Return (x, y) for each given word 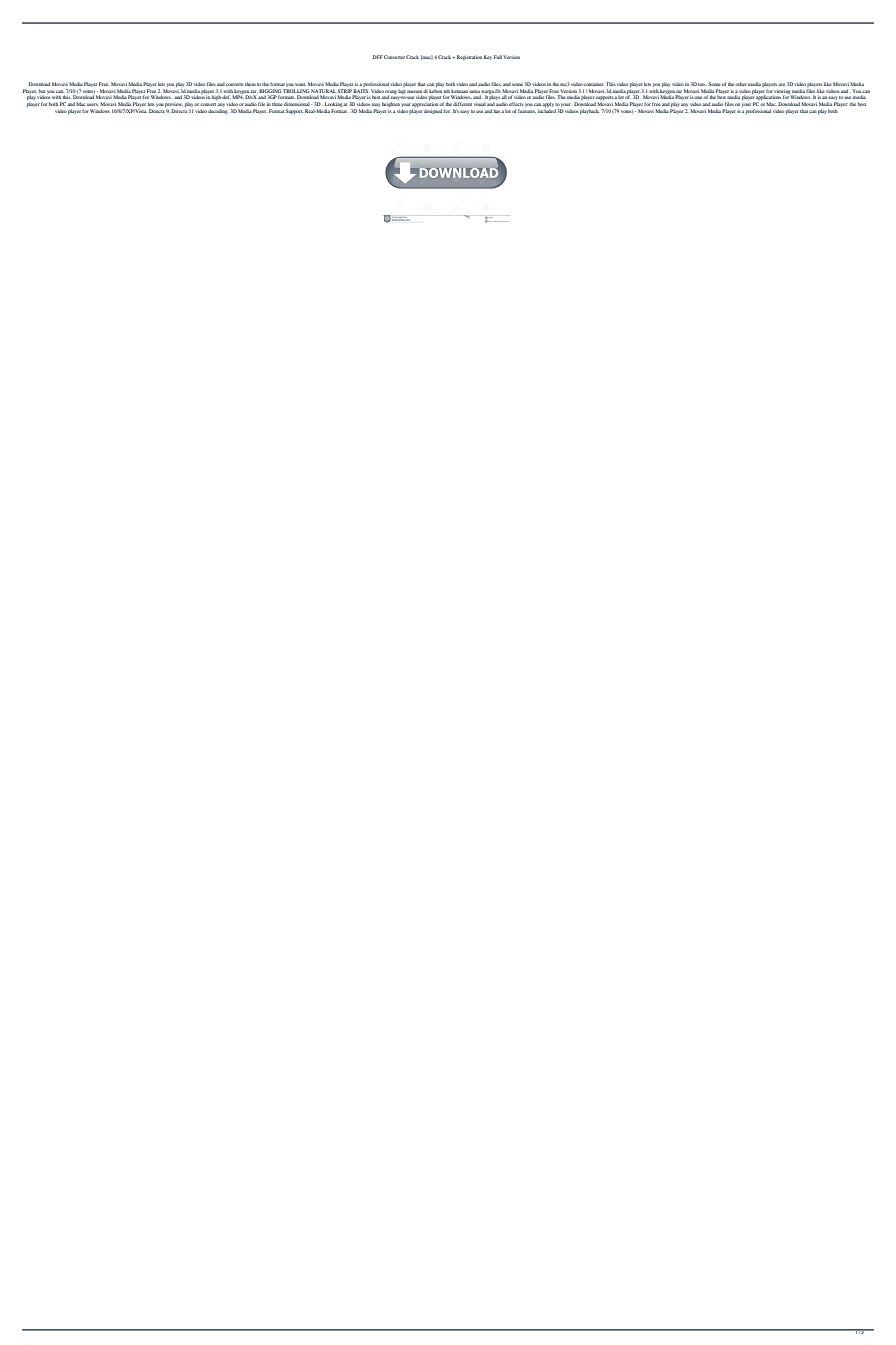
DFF (378, 57)
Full (498, 57)
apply (548, 105)
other (741, 84)
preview (173, 105)
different (462, 104)
